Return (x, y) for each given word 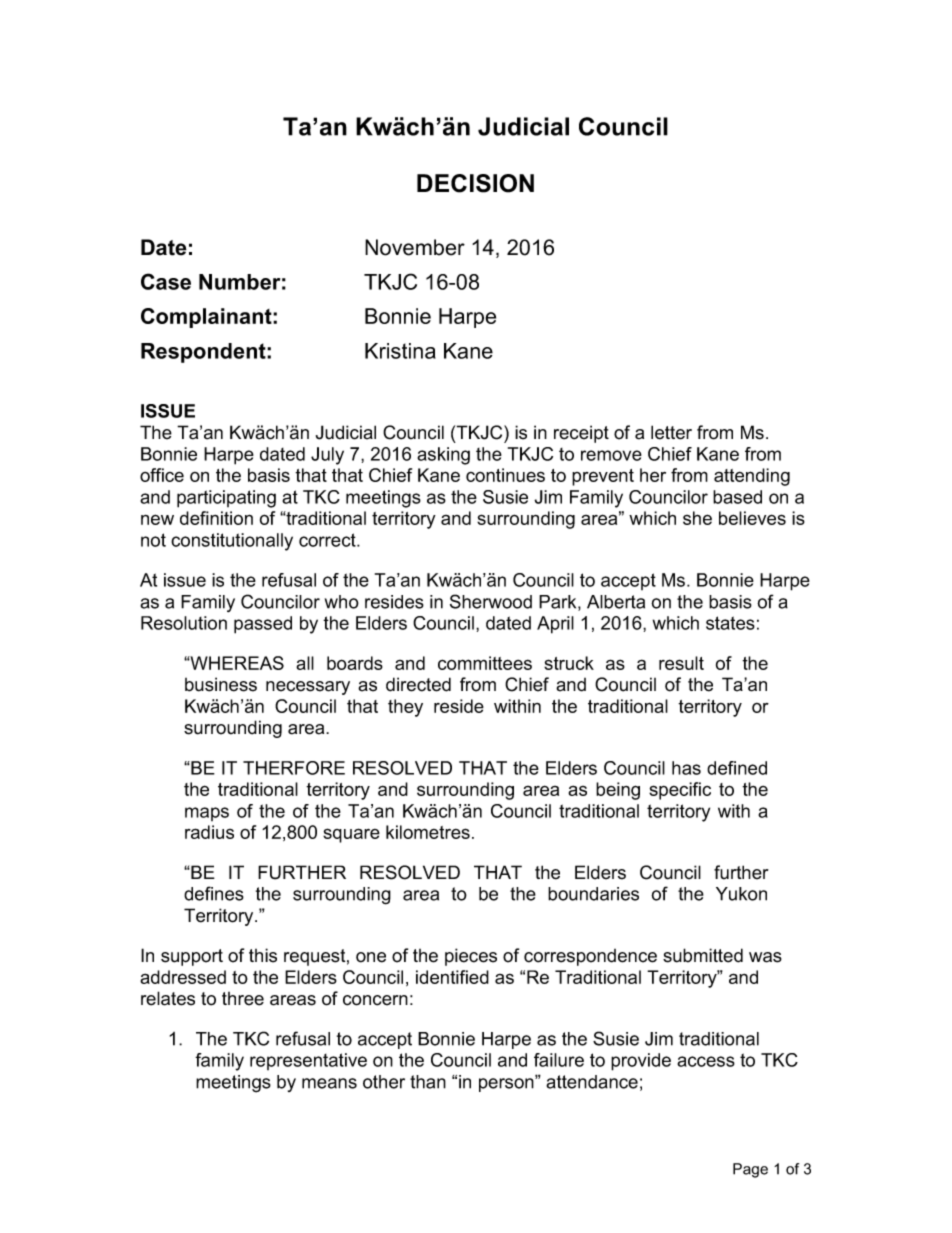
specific (680, 791)
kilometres (428, 832)
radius (209, 832)
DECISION (475, 183)
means (329, 1083)
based (737, 497)
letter (671, 432)
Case (166, 281)
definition (216, 518)
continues (505, 475)
